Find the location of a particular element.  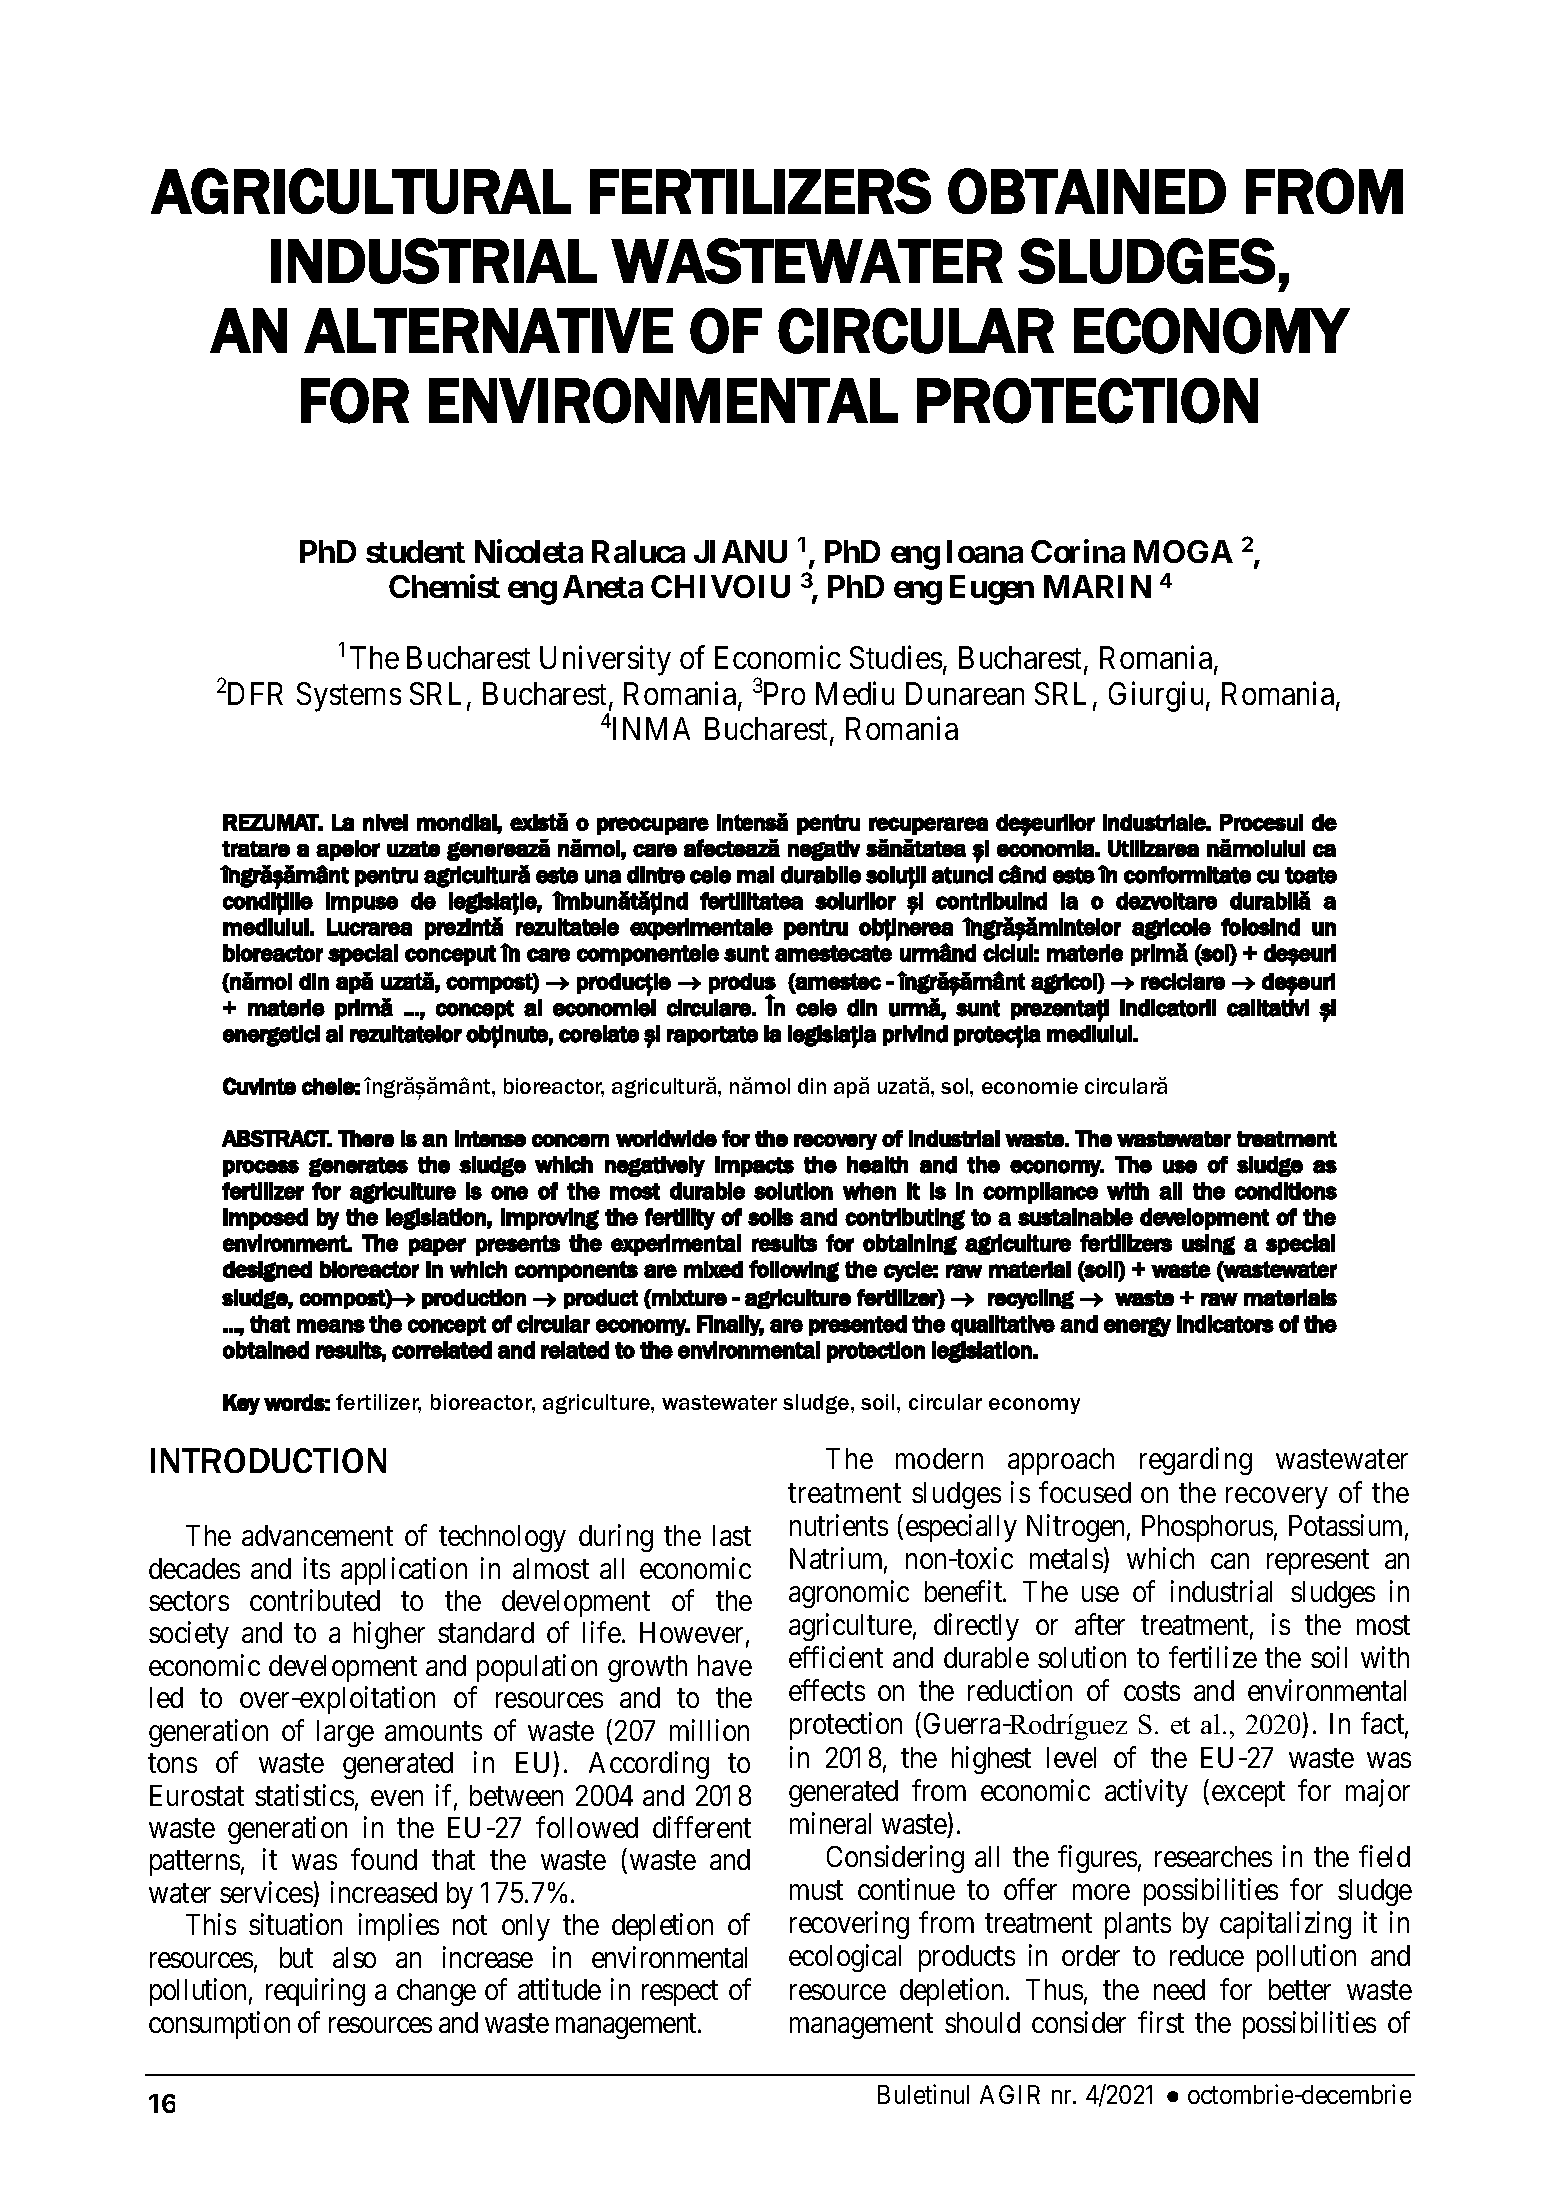

Raluca is located at coordinates (638, 551).
